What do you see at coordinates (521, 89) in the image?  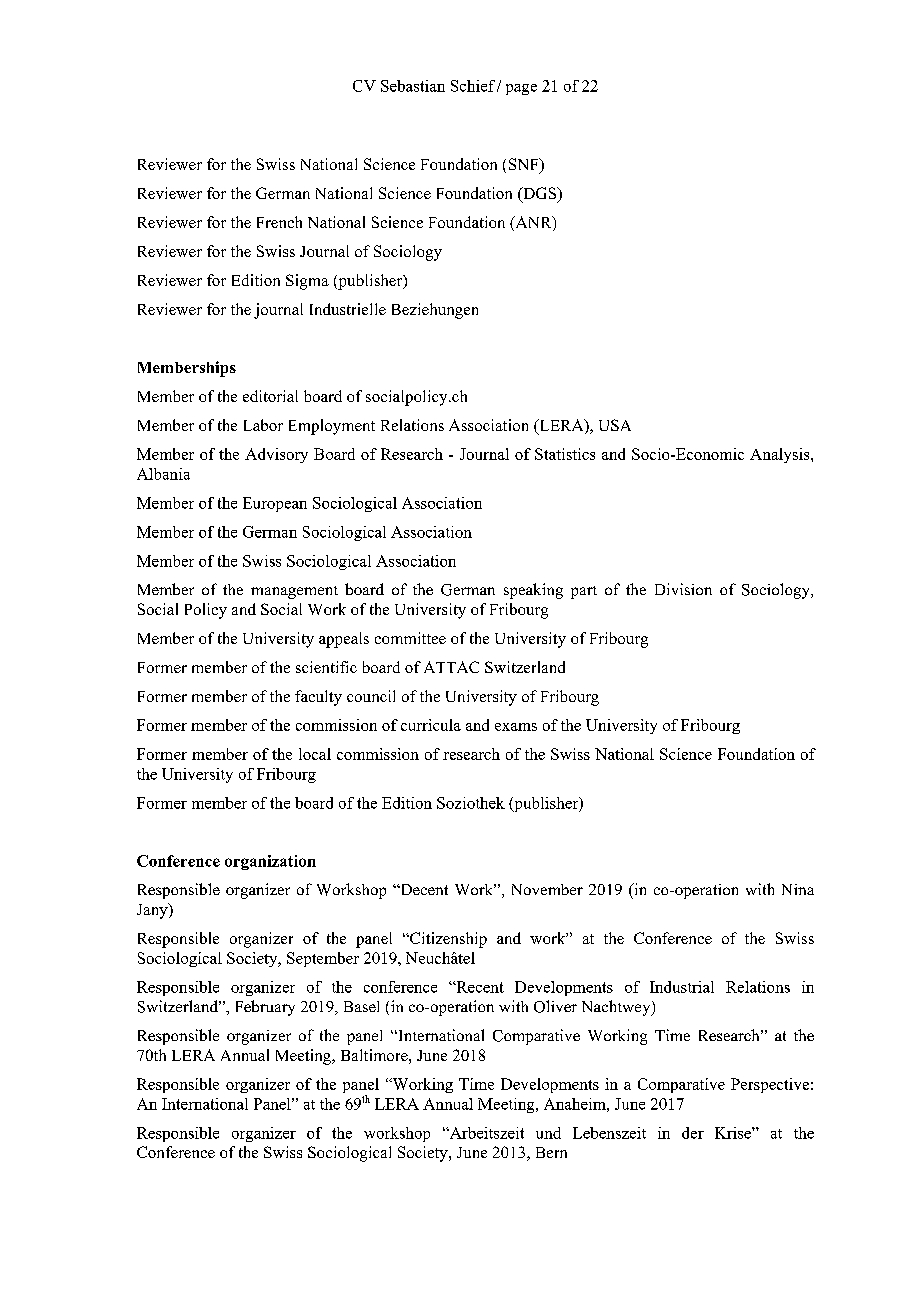 I see `page` at bounding box center [521, 89].
